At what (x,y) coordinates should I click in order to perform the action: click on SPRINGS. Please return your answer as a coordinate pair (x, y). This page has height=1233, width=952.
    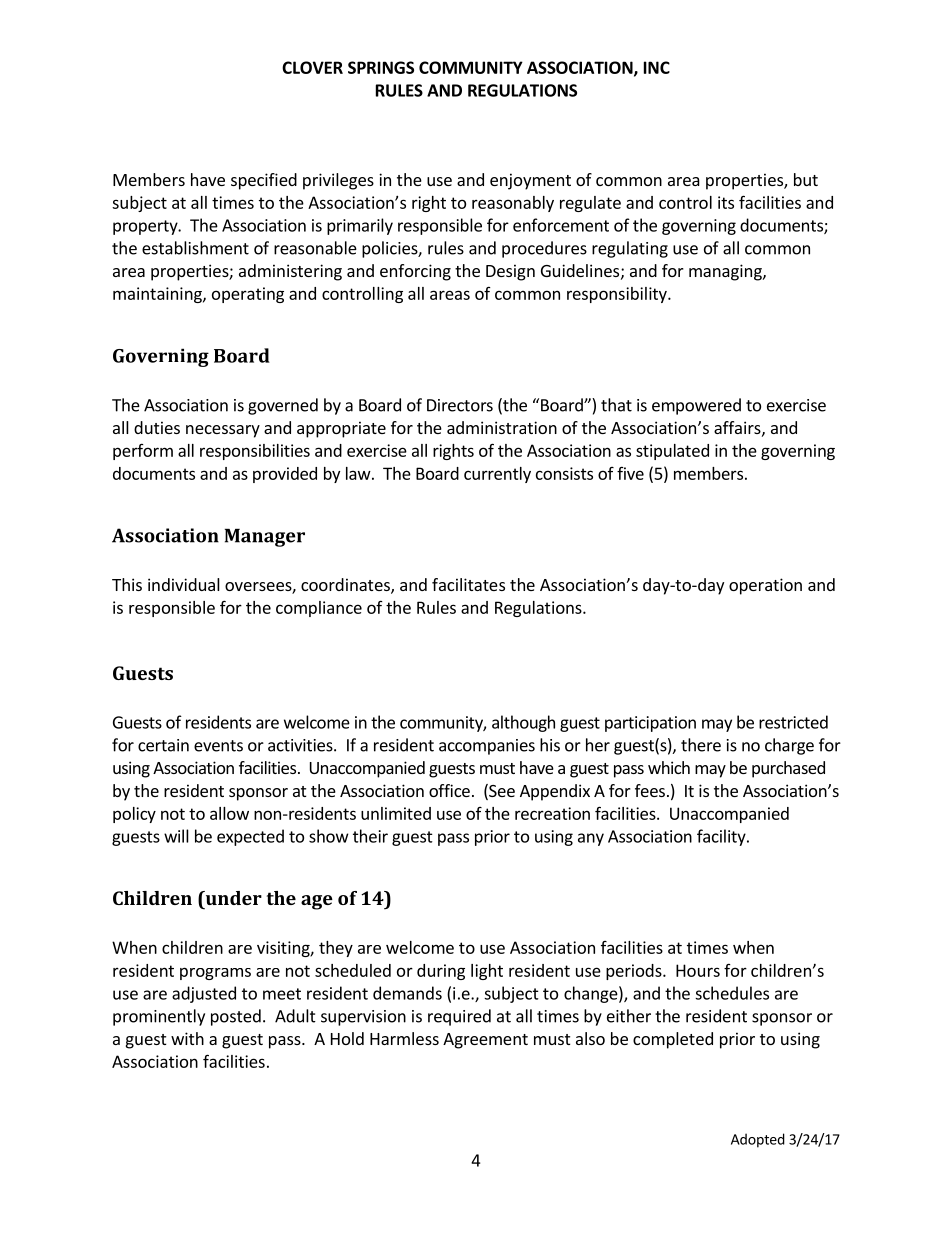
    Looking at the image, I should click on (381, 67).
